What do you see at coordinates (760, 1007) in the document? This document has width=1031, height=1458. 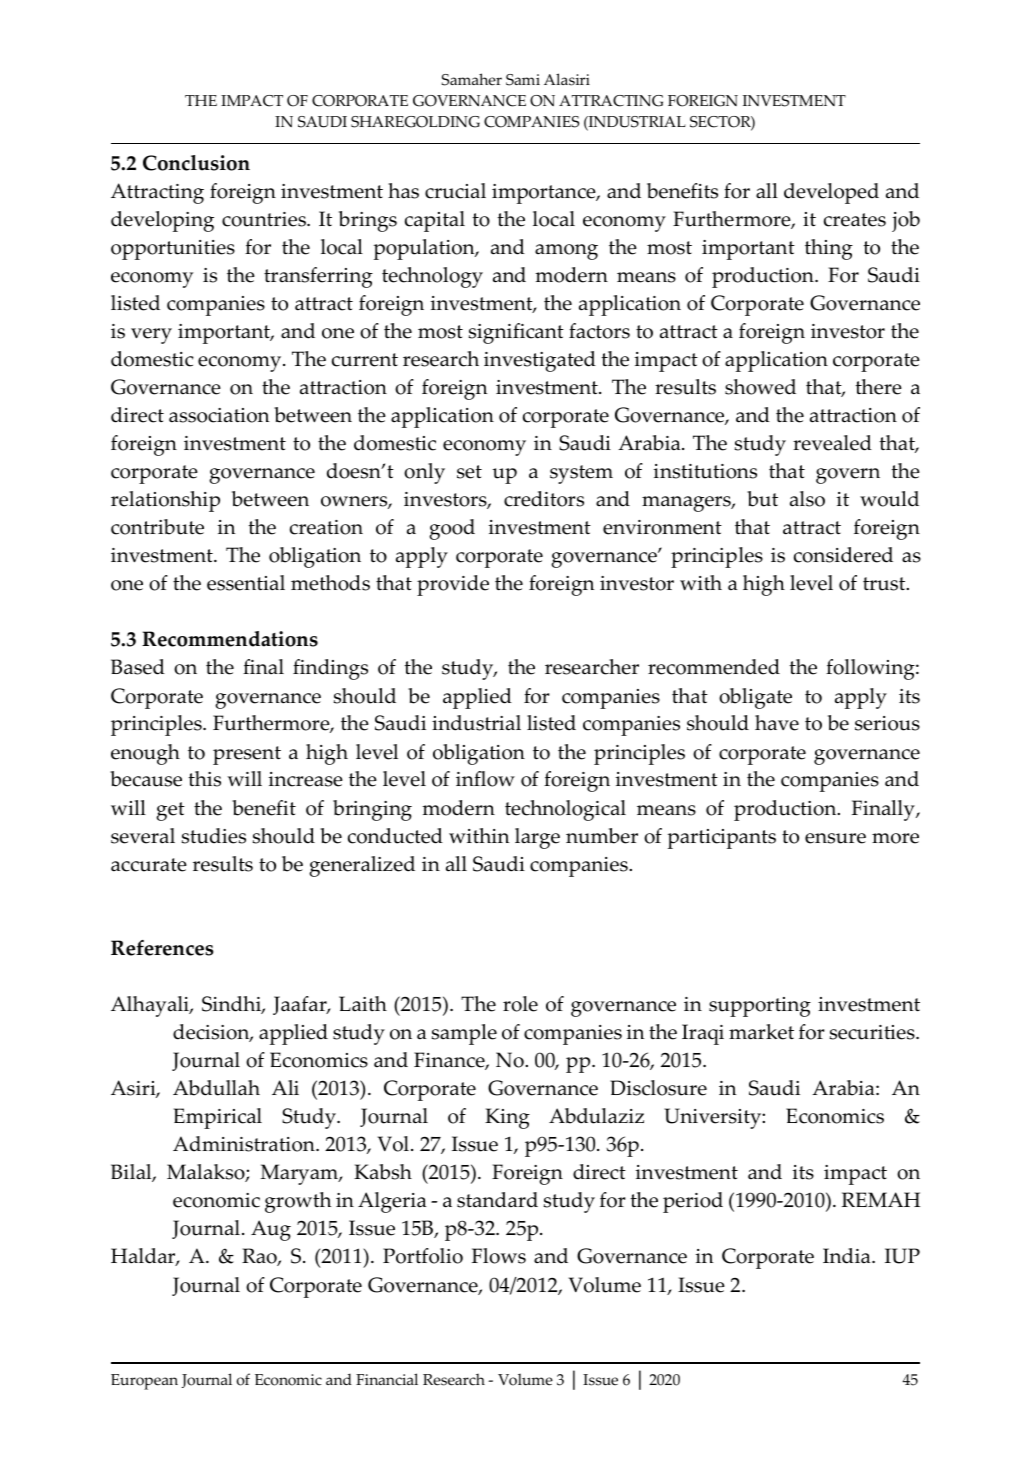 I see `supporting` at bounding box center [760, 1007].
